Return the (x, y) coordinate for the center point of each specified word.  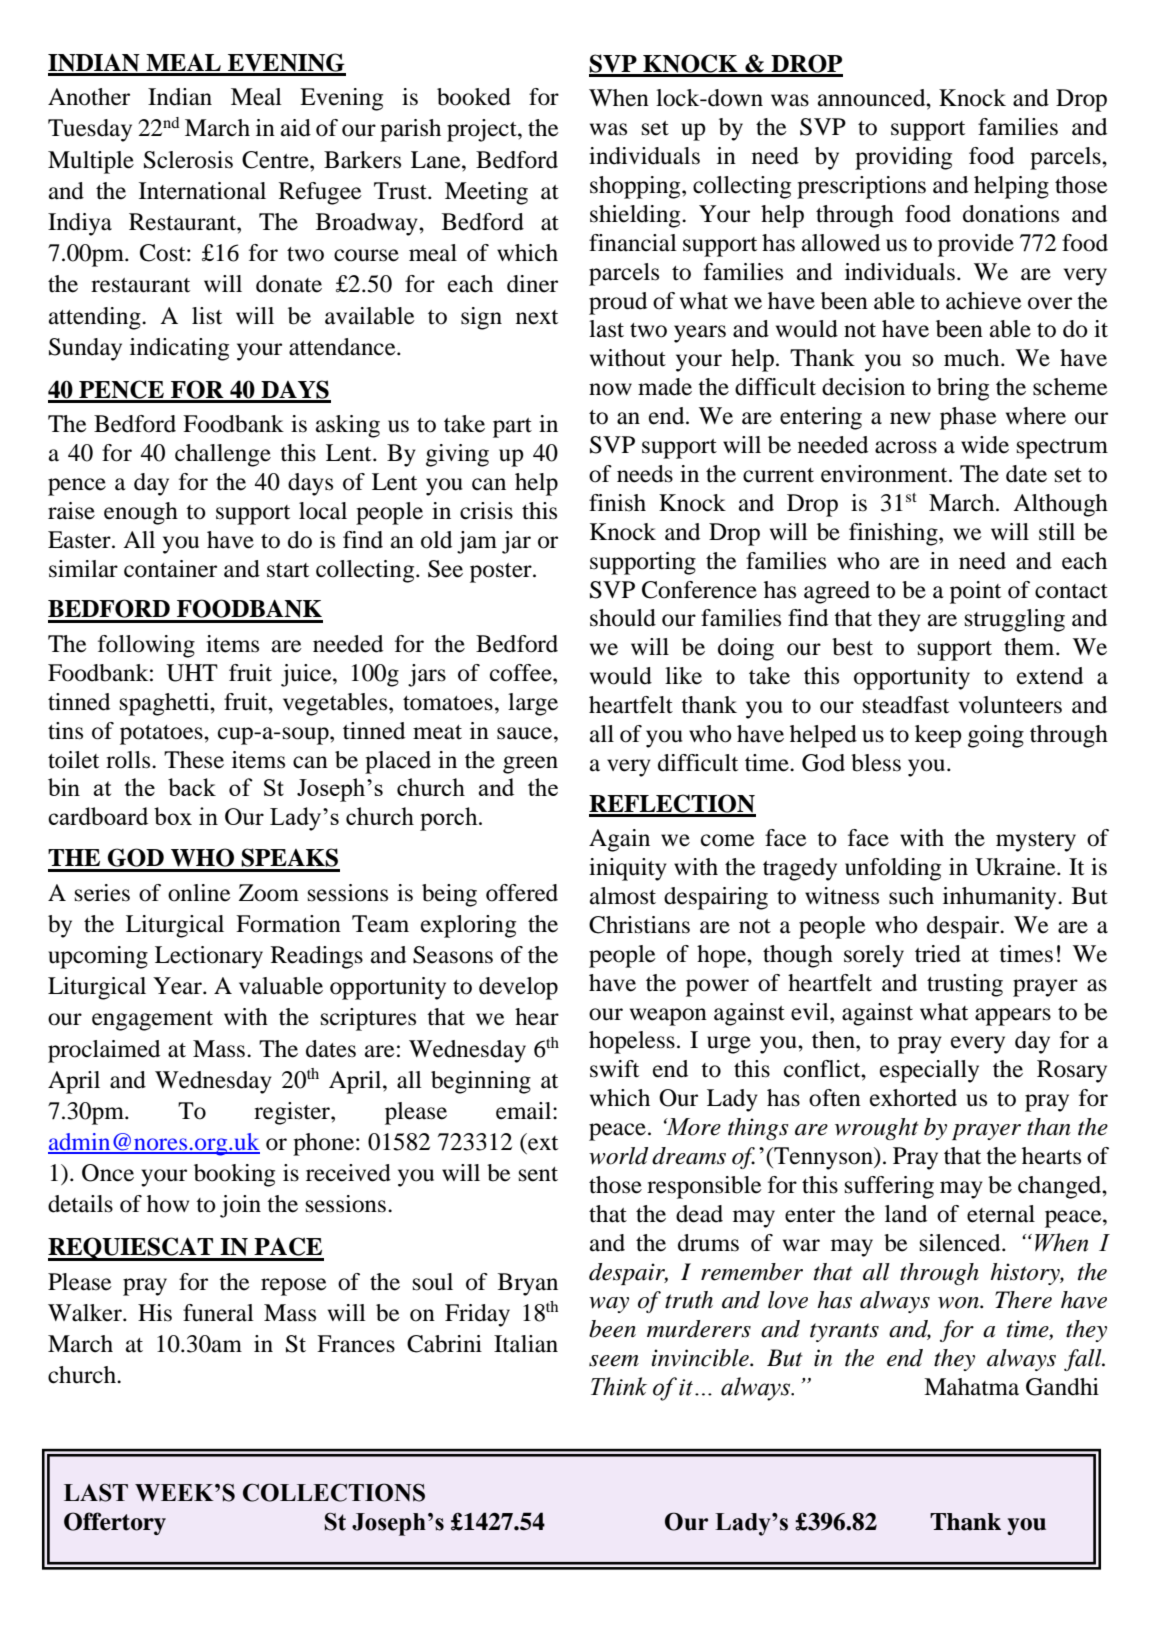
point (975, 592)
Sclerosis (188, 160)
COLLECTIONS (334, 1492)
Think (619, 1386)
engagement (152, 1021)
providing (903, 158)
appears (1013, 1017)
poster (502, 573)
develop (518, 988)
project (483, 130)
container (170, 569)
